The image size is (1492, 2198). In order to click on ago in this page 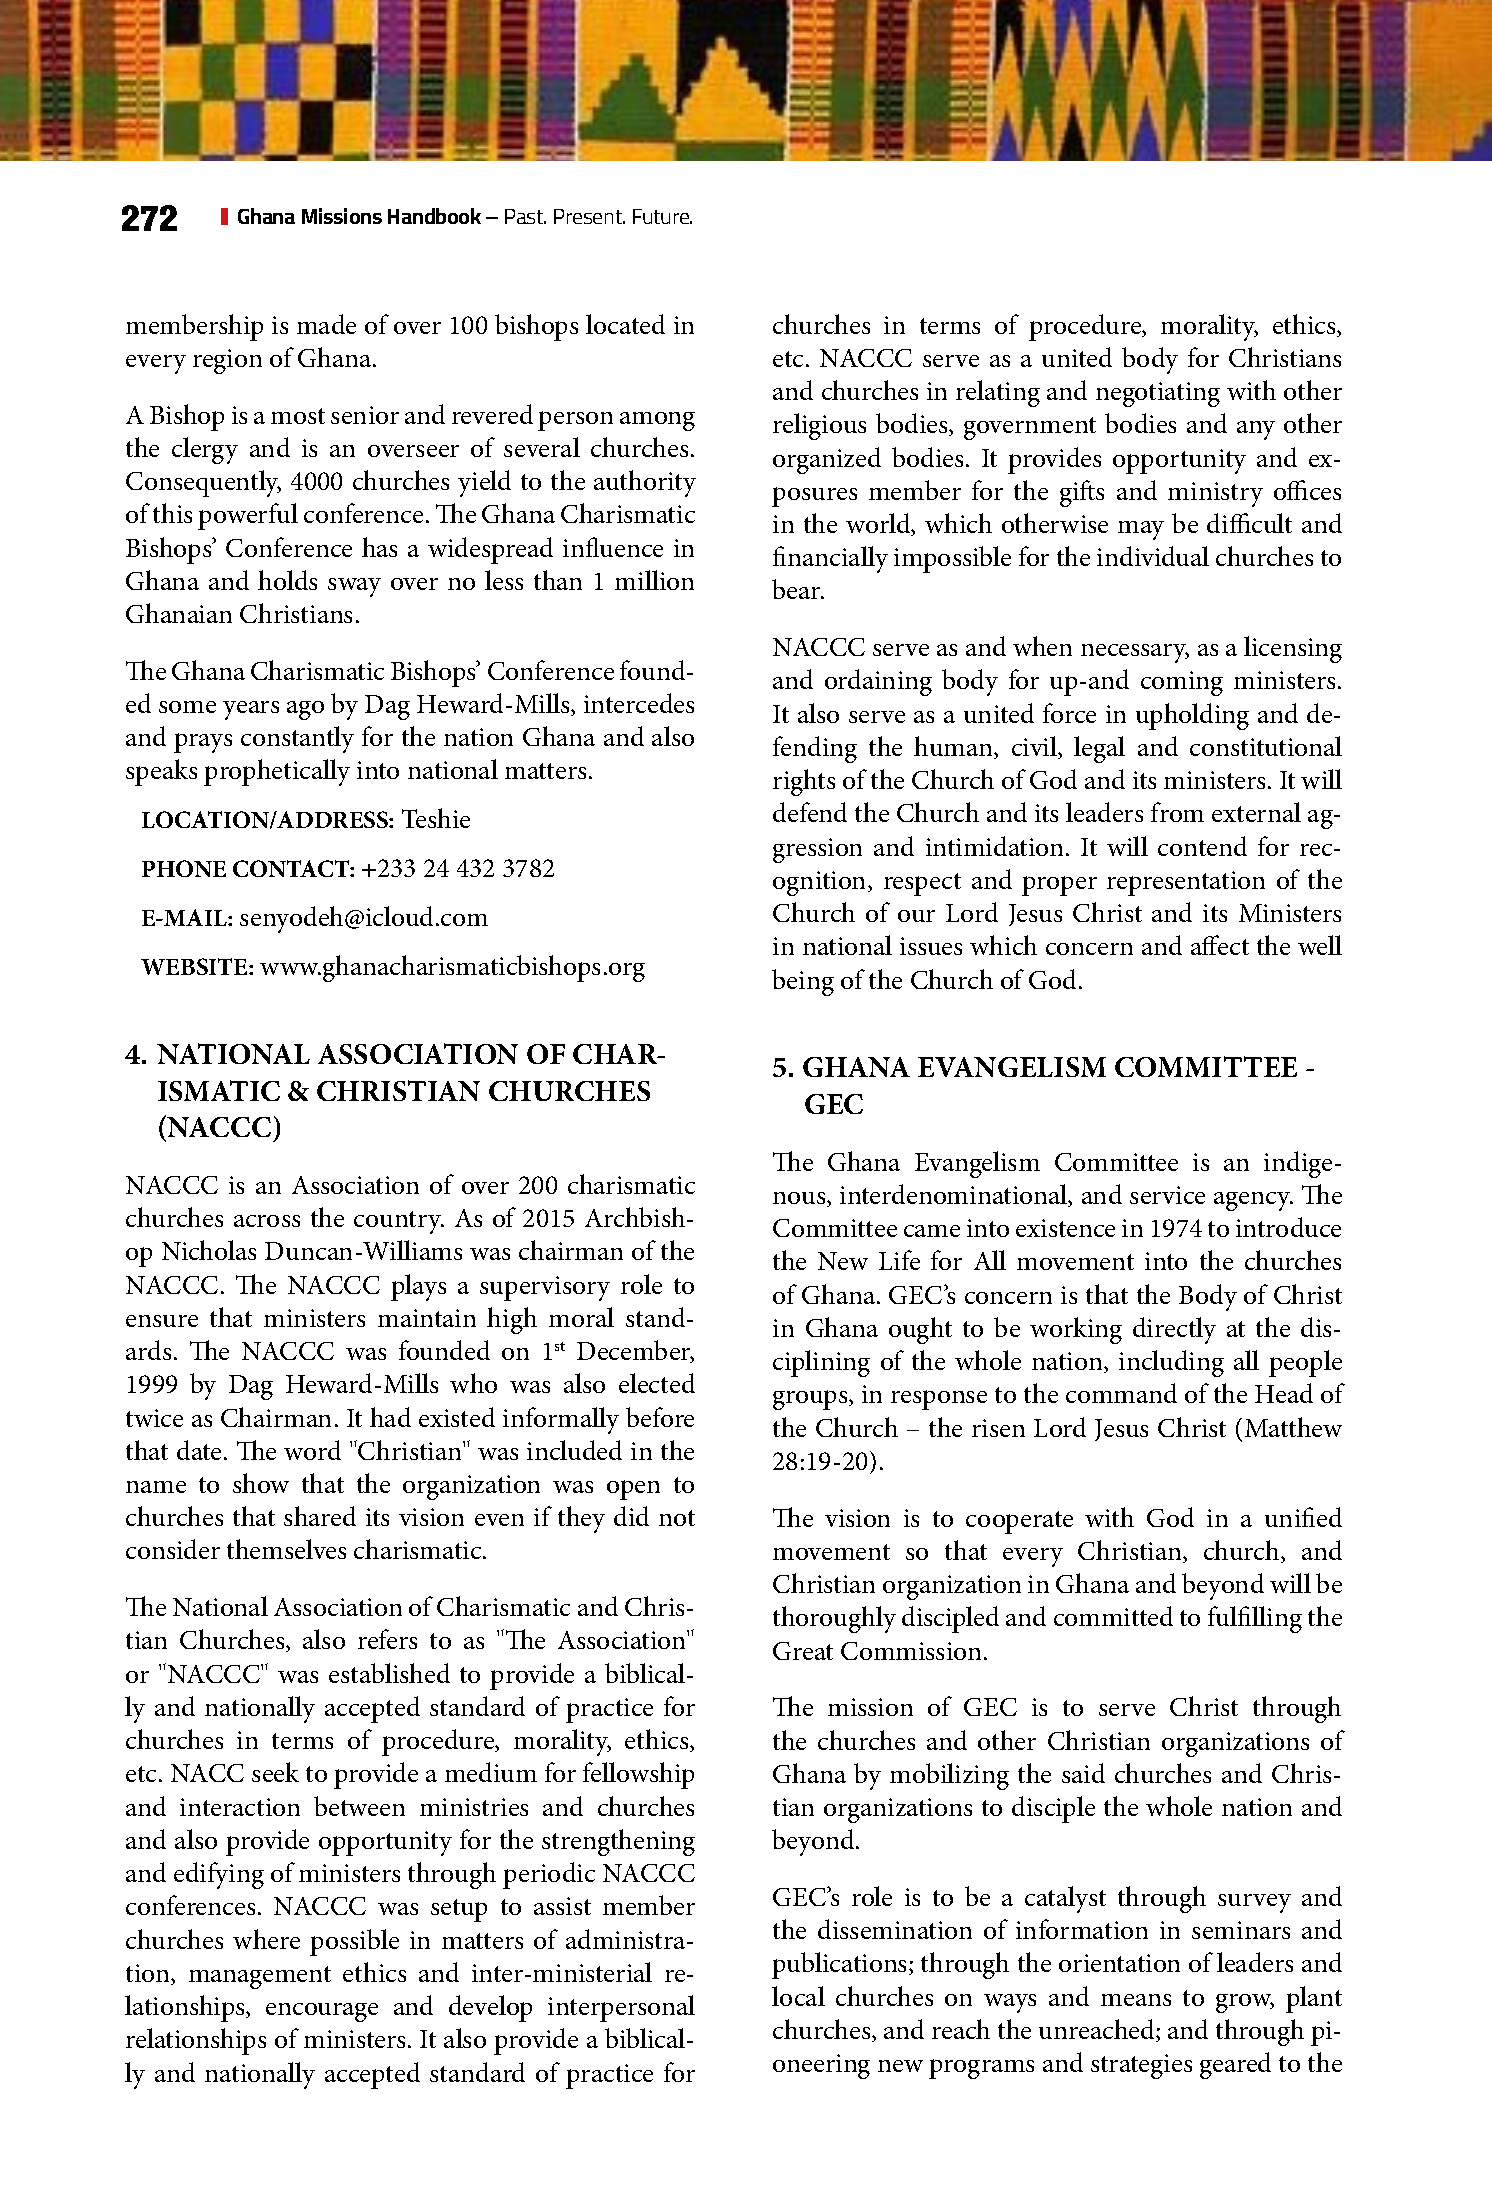, I will do `click(305, 710)`.
